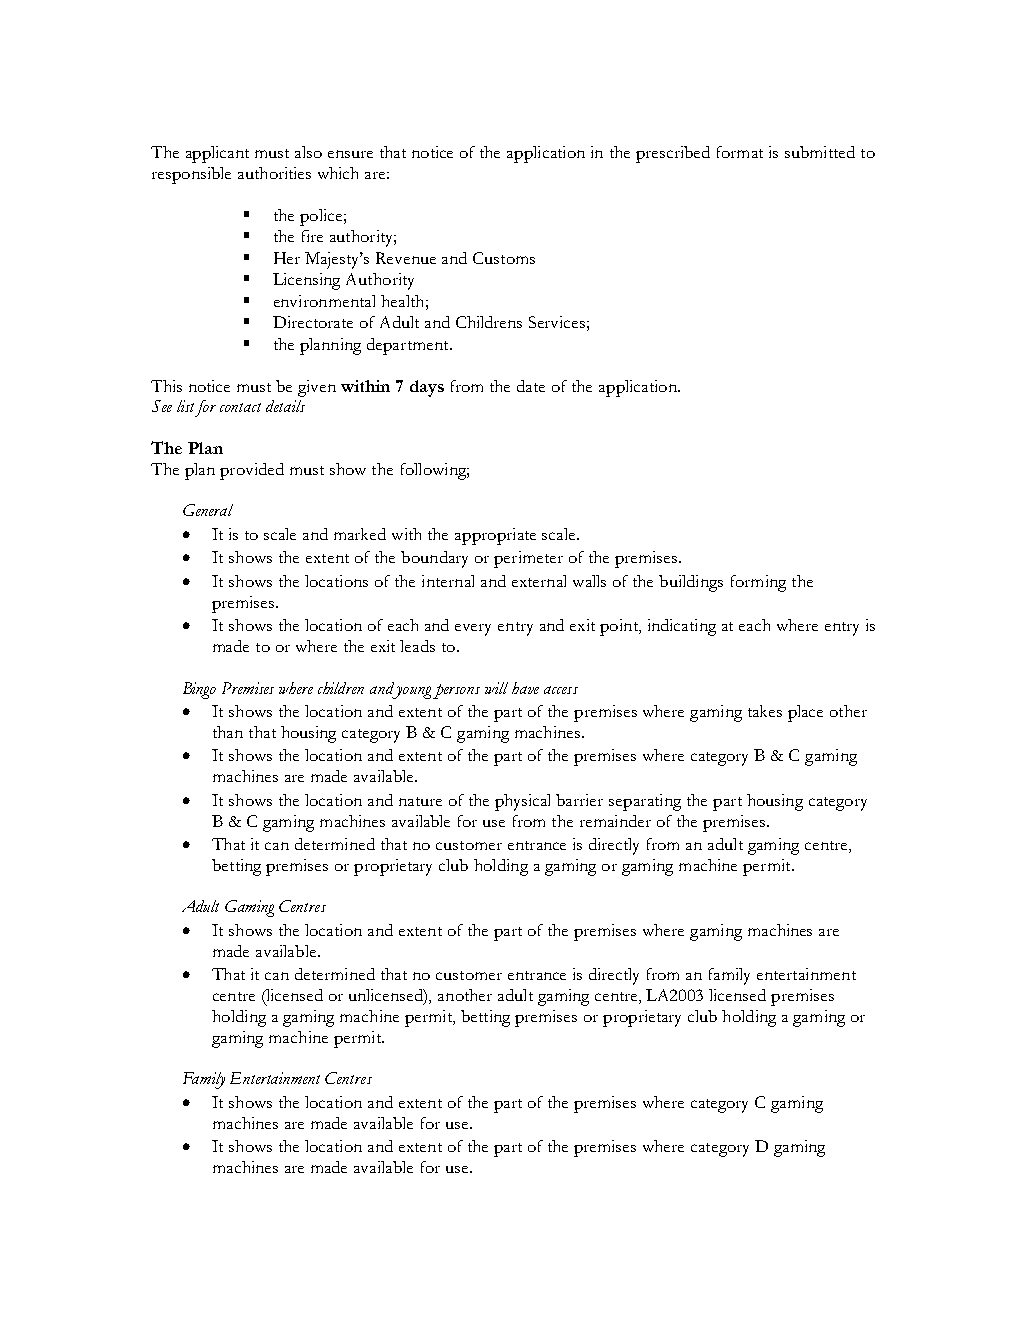 The width and height of the screenshot is (1030, 1332). I want to click on provided, so click(252, 471).
